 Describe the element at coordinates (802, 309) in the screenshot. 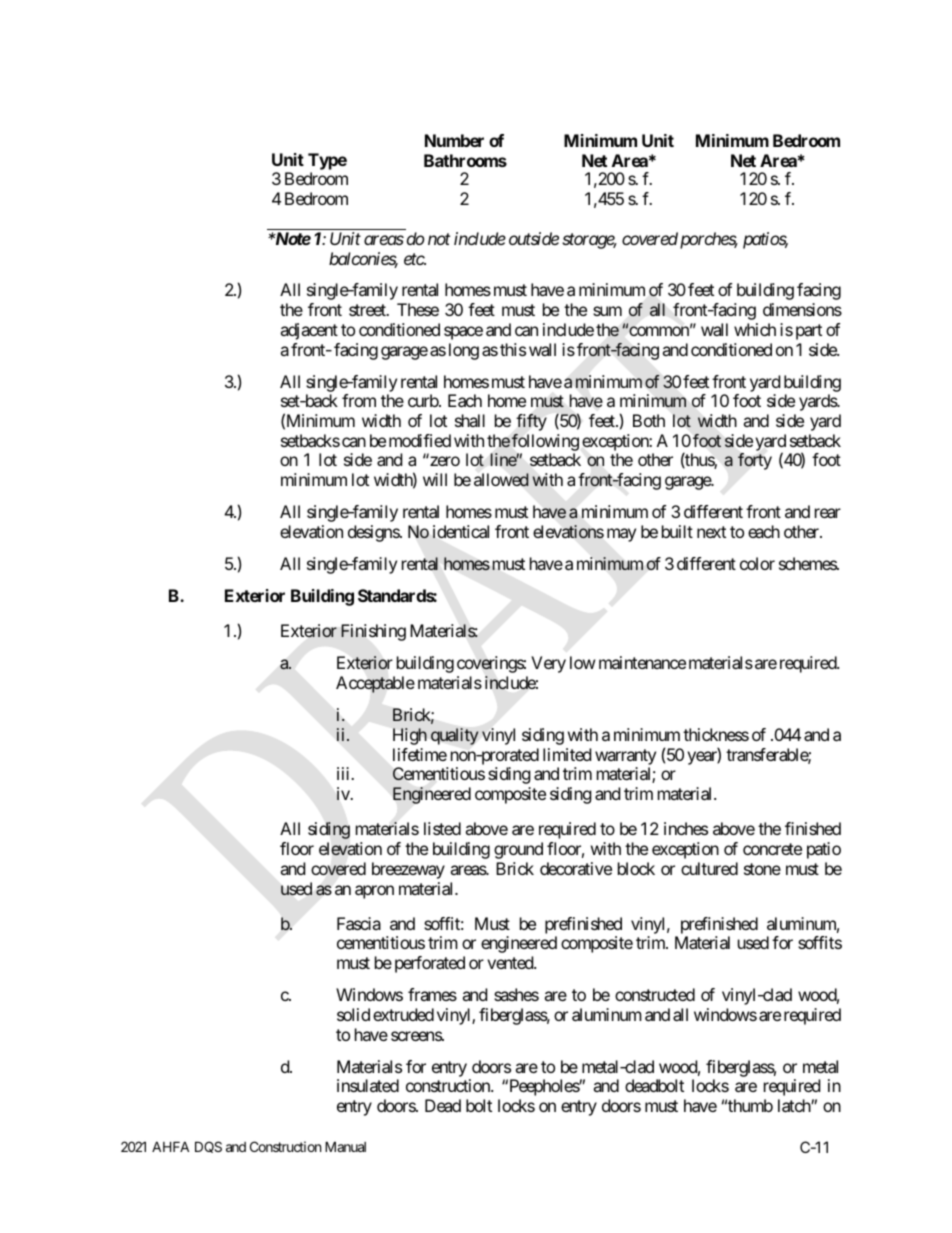

I see `dimensions` at that location.
